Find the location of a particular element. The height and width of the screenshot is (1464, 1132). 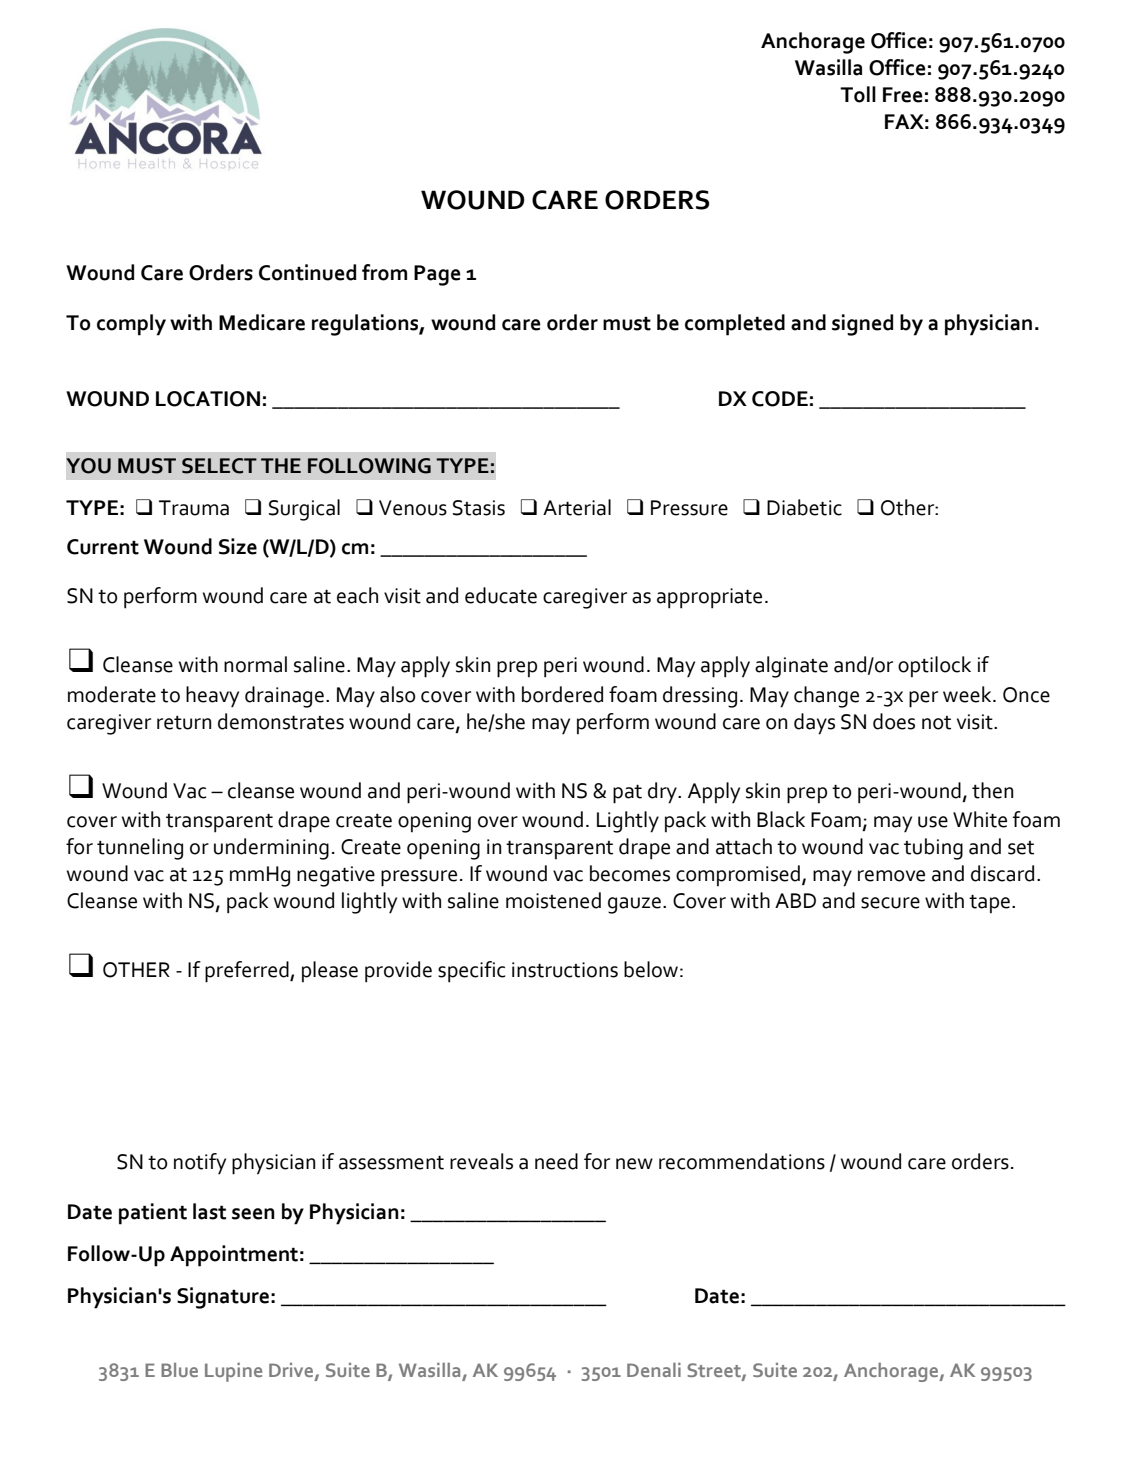

dry is located at coordinates (663, 793).
